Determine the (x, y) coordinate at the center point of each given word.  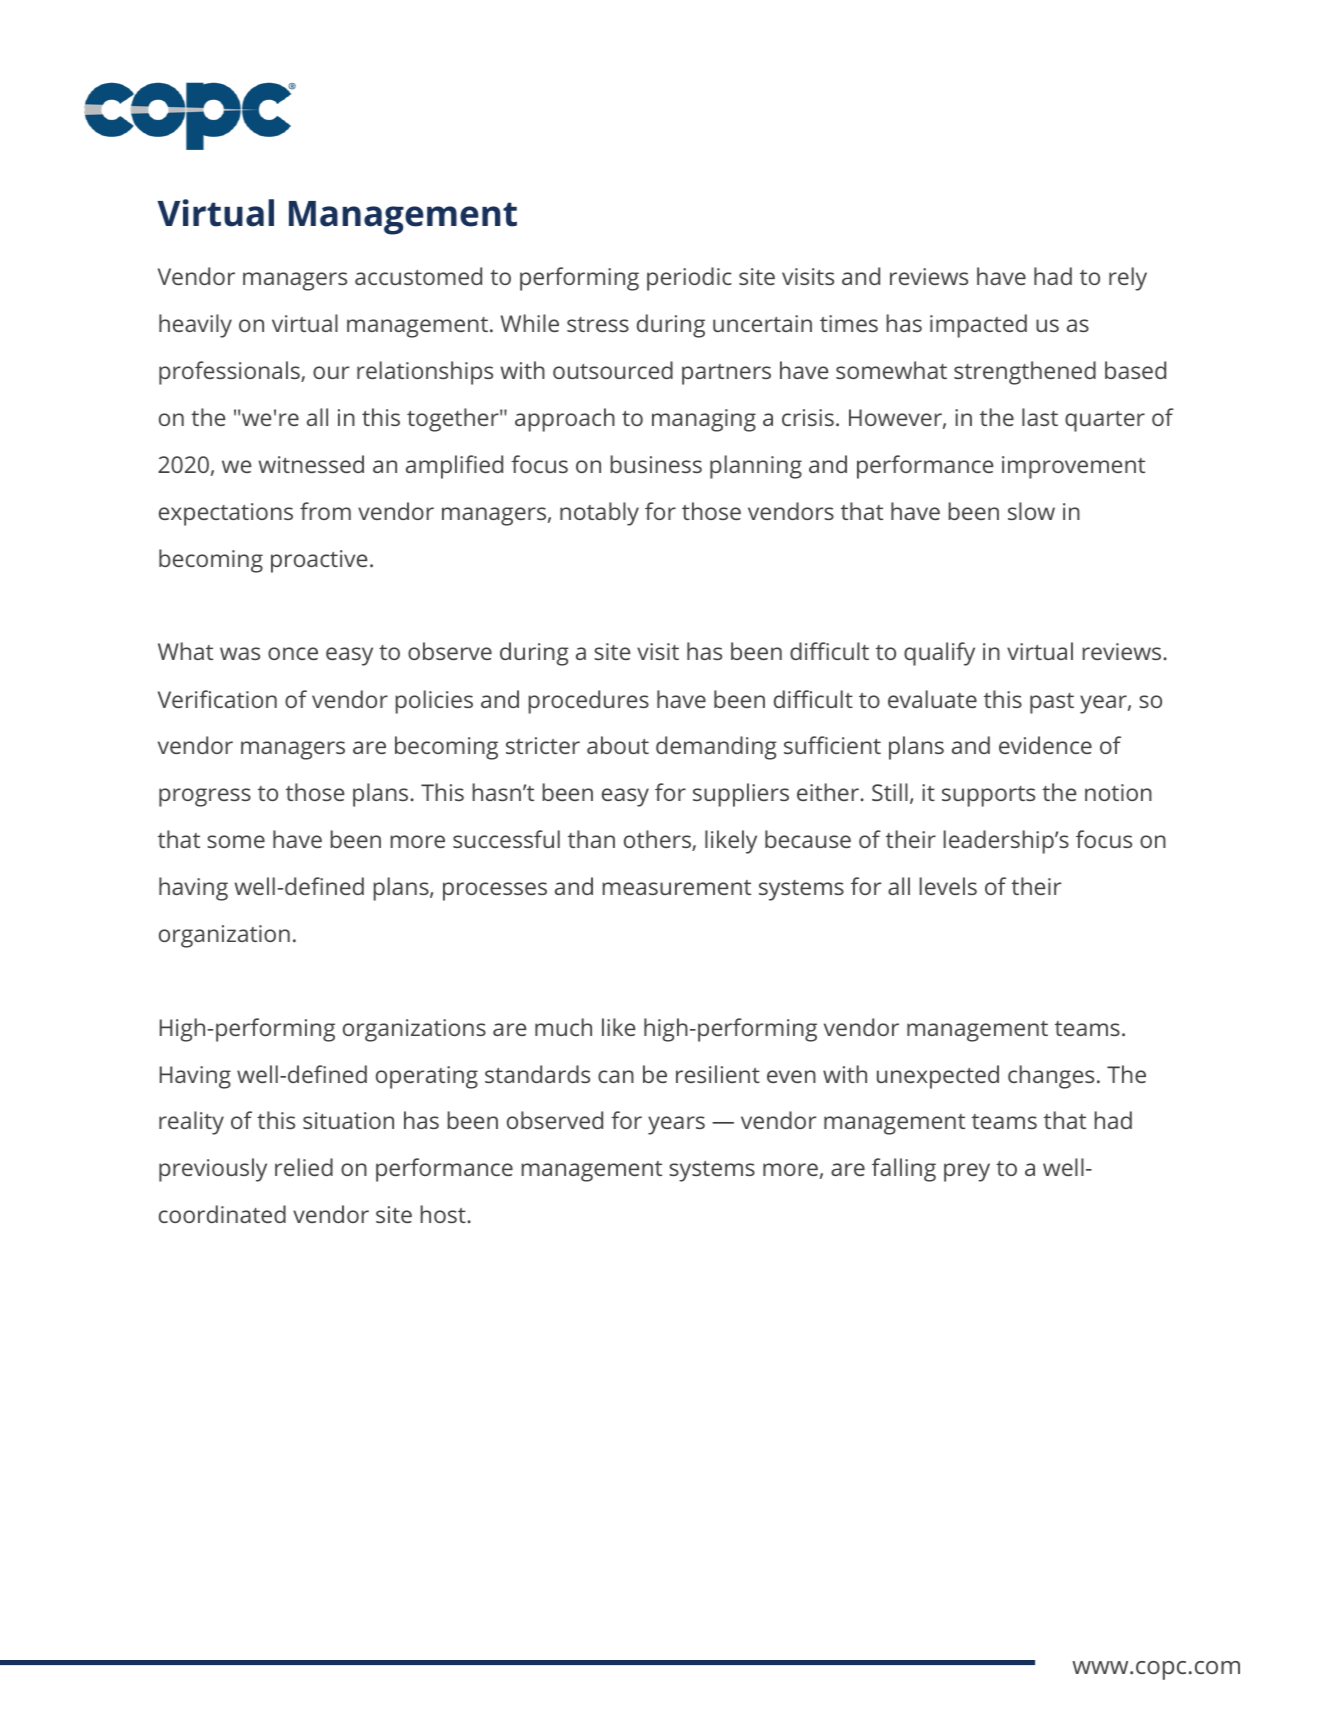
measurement (677, 887)
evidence (1045, 745)
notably (599, 514)
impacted (978, 326)
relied (304, 1167)
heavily (195, 326)
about (618, 745)
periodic (689, 279)
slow (1031, 511)
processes (495, 891)
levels (948, 886)
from (325, 511)
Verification (217, 699)
